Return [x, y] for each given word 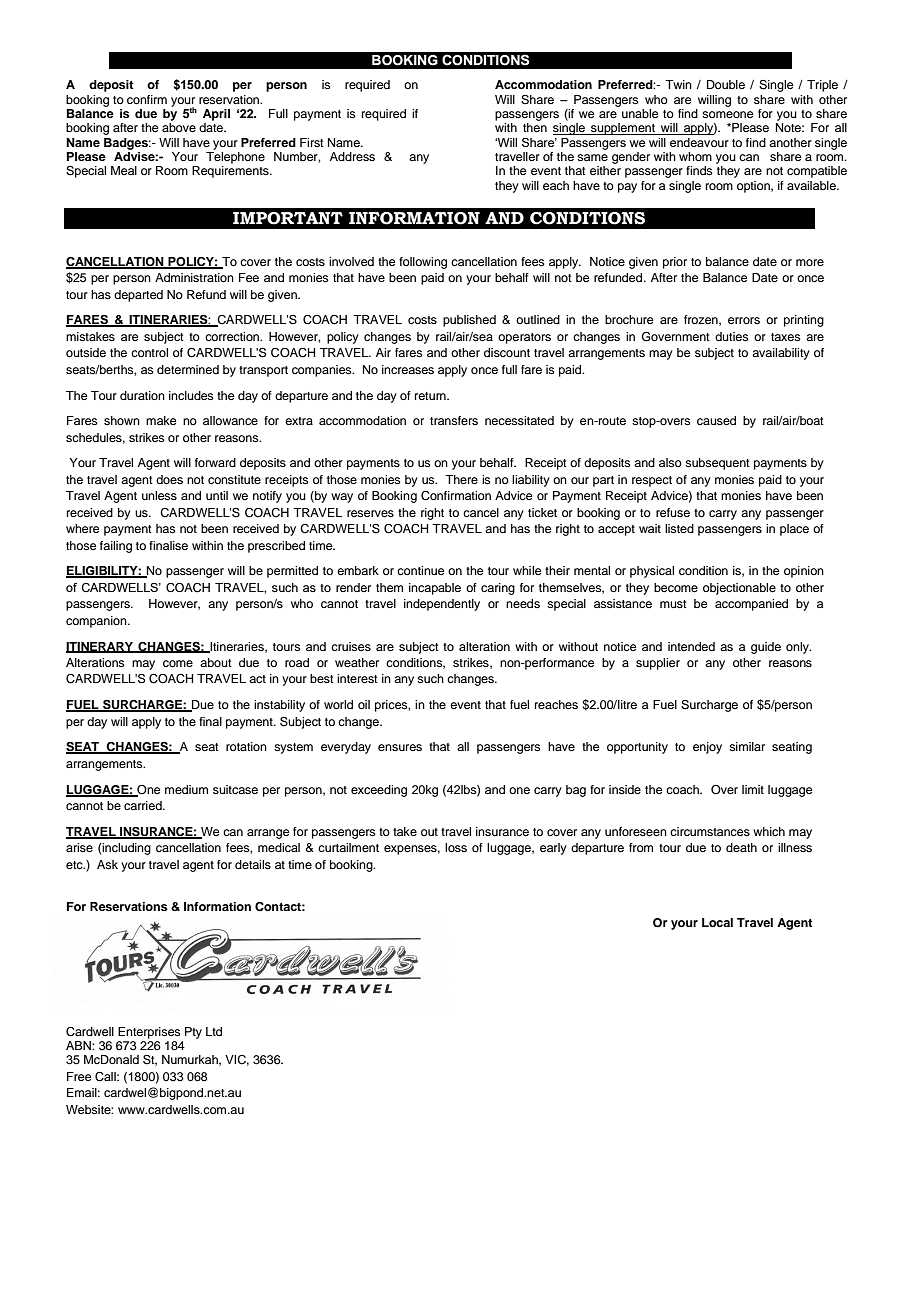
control [149, 352]
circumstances [710, 831]
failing [116, 547]
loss [456, 847]
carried [144, 805]
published [469, 321]
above [179, 127]
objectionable [739, 589]
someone [727, 114]
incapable [435, 589]
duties [732, 336]
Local [717, 922]
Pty [193, 1033]
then [535, 127]
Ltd [214, 1031]
